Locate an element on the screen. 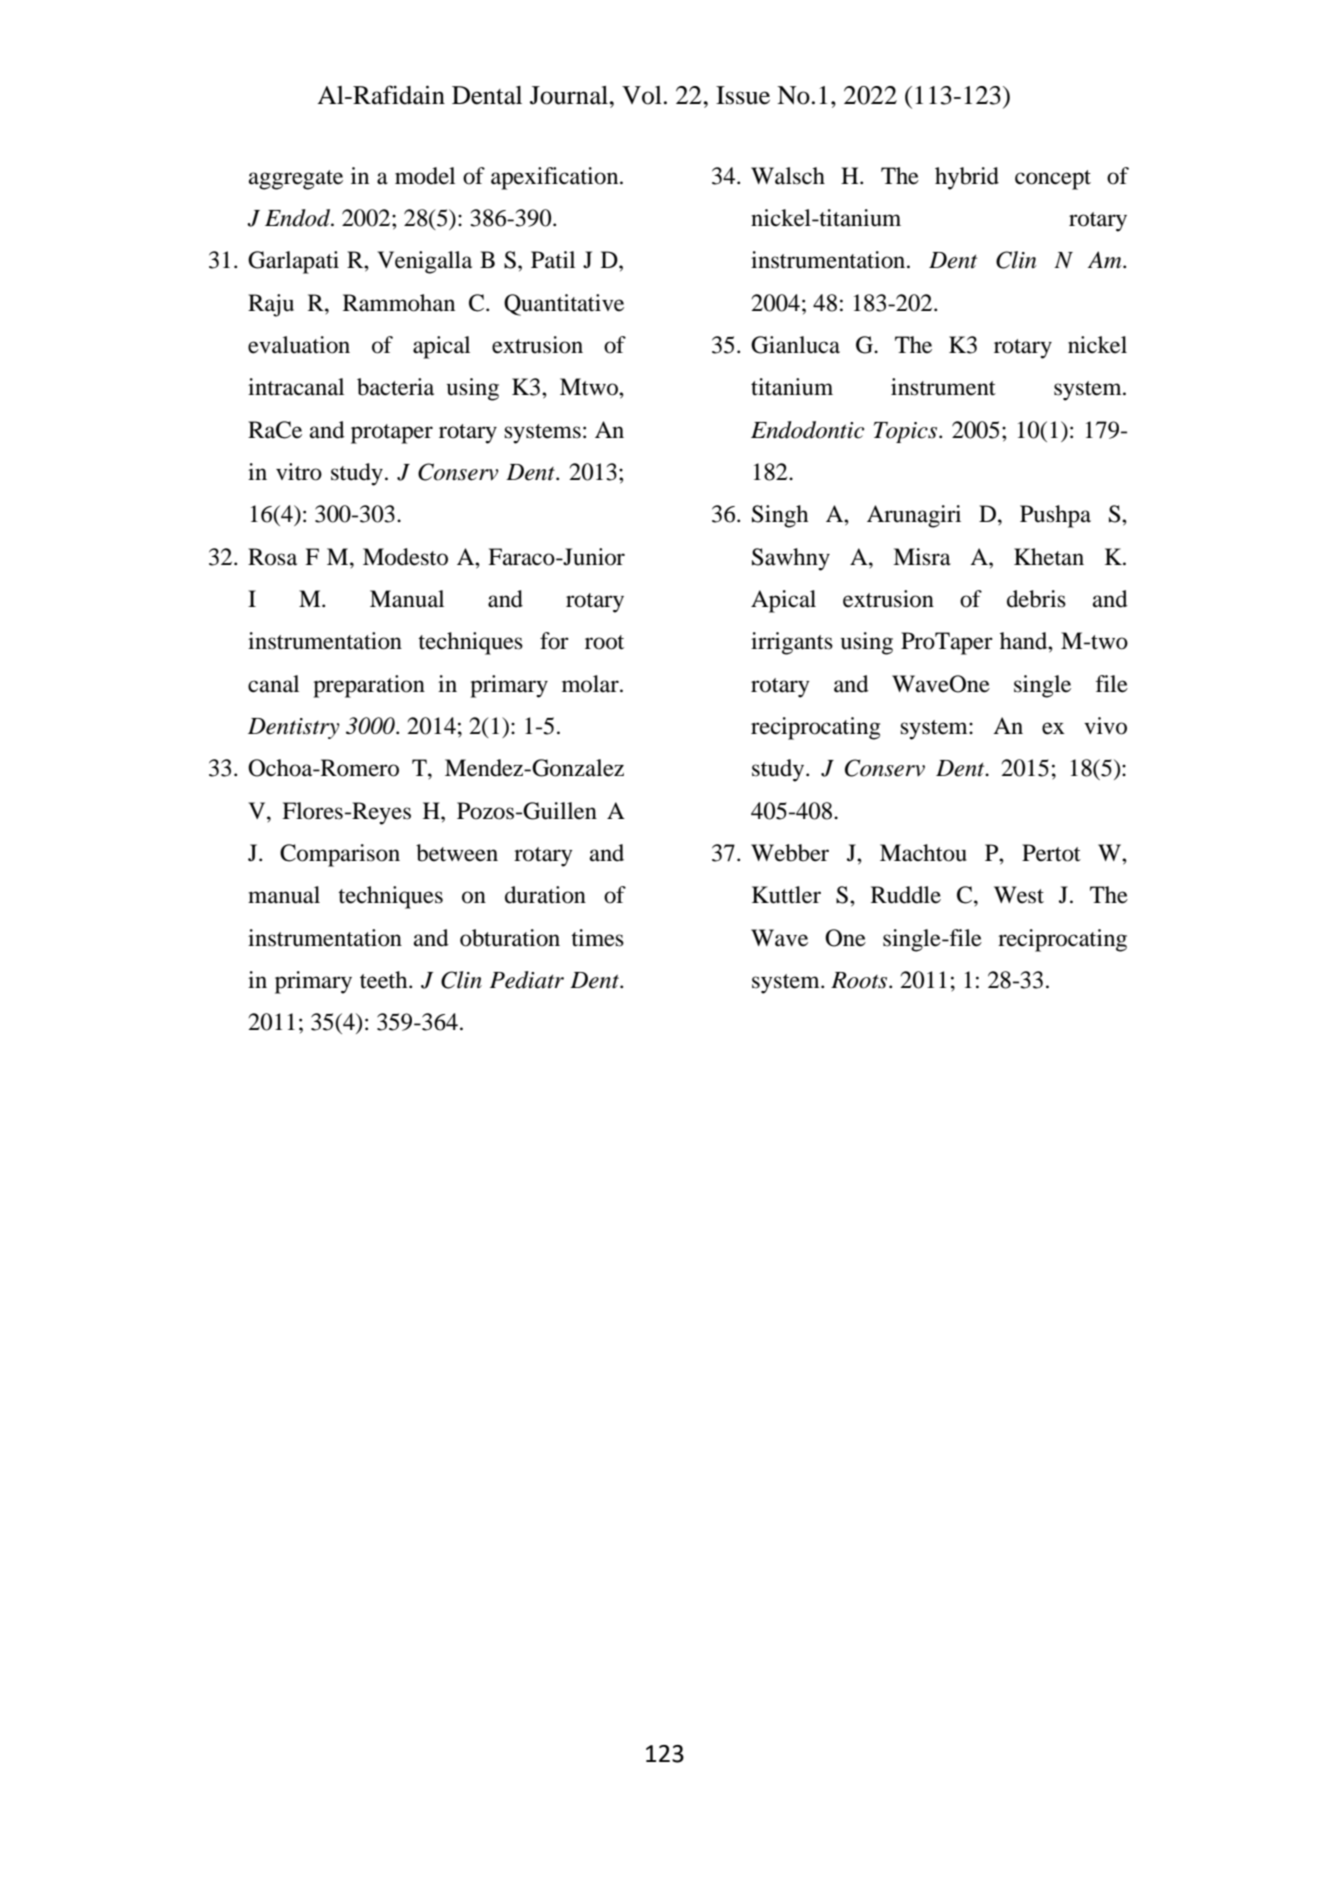  Singh is located at coordinates (780, 516).
